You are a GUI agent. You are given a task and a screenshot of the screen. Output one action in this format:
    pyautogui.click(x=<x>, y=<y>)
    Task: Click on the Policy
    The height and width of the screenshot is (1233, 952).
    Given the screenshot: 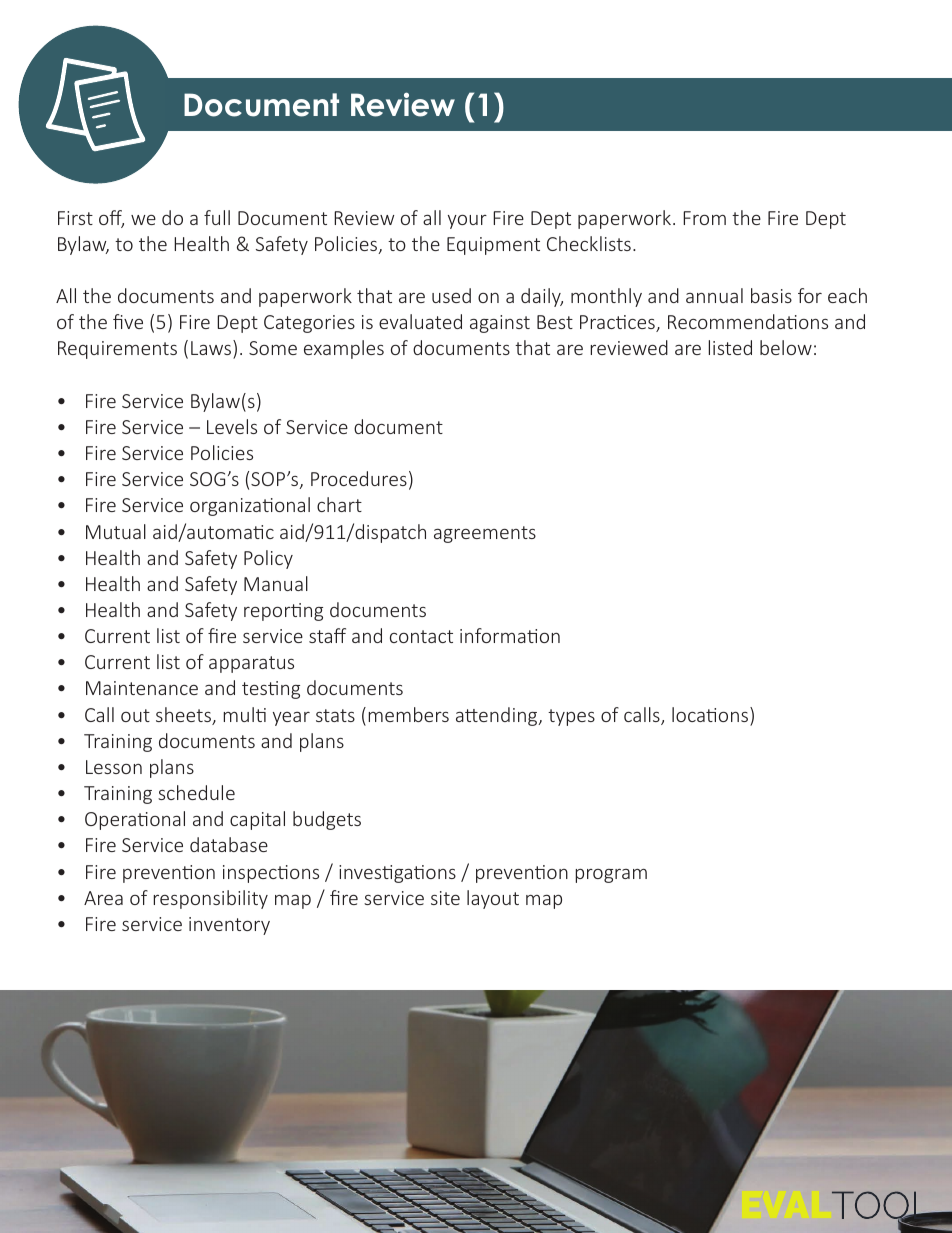 What is the action you would take?
    pyautogui.click(x=268, y=559)
